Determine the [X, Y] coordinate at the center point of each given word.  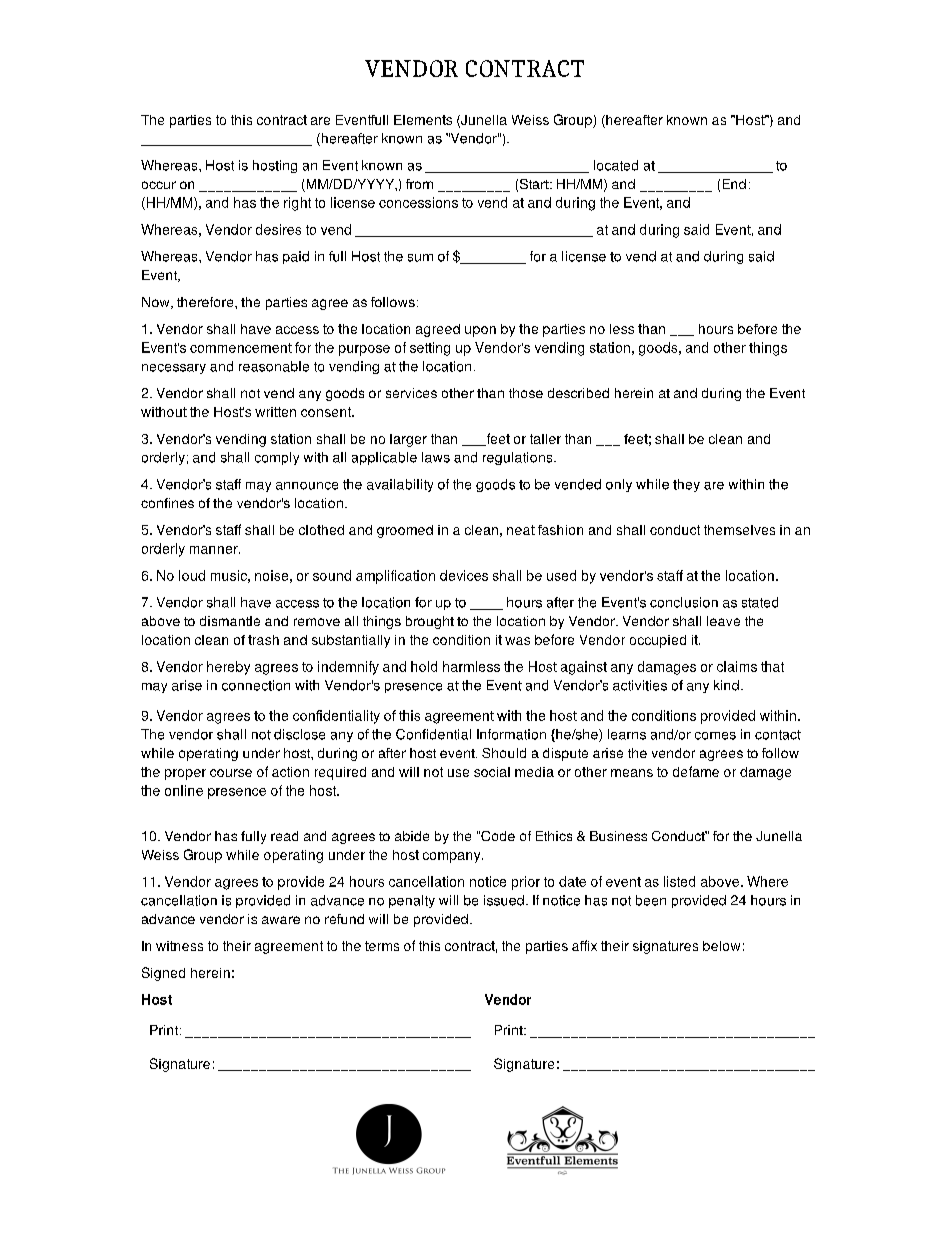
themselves [739, 530]
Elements [423, 120]
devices [464, 575]
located [616, 165]
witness [179, 946]
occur [159, 185]
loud [192, 575]
